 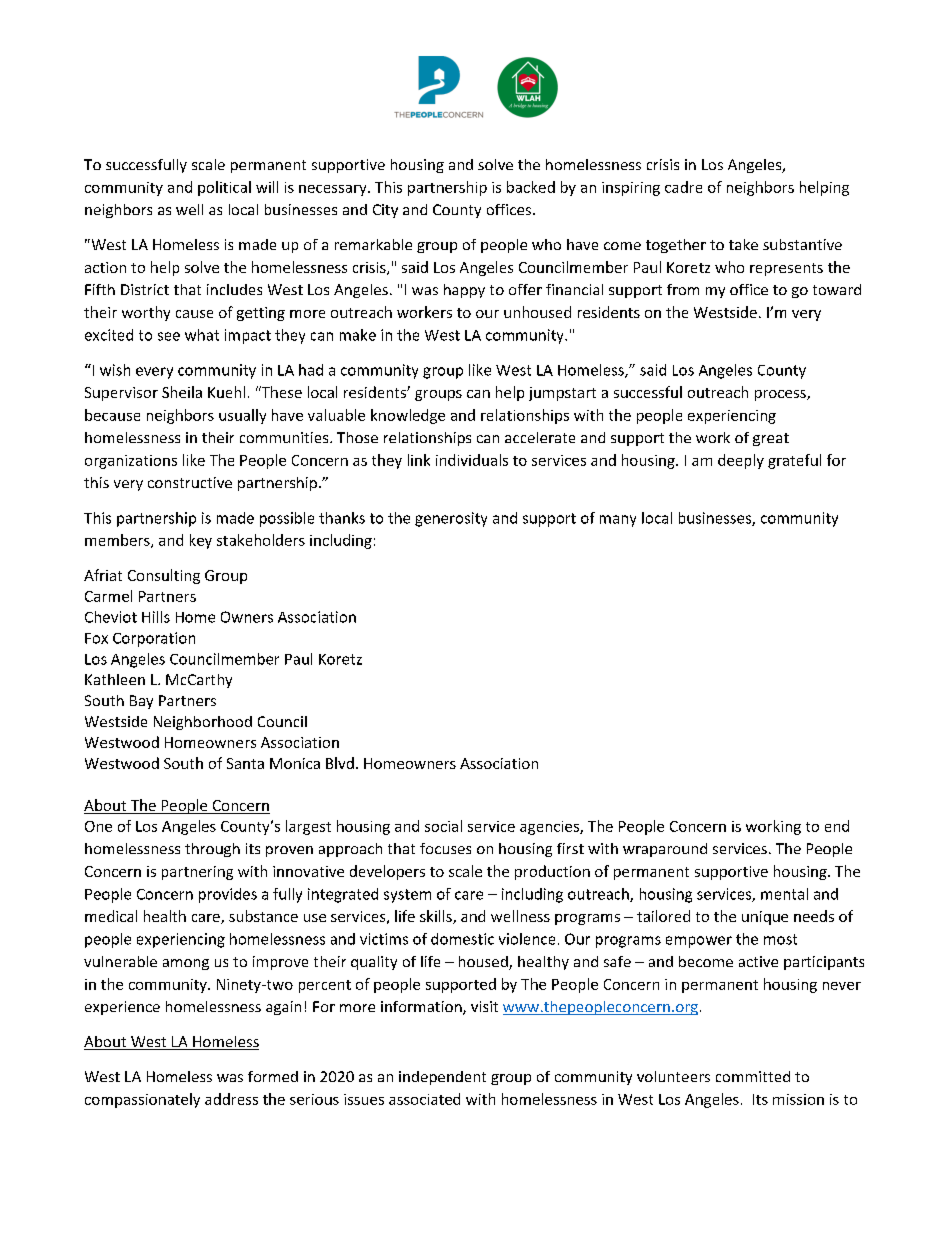 What do you see at coordinates (802, 244) in the image?
I see `substantive` at bounding box center [802, 244].
